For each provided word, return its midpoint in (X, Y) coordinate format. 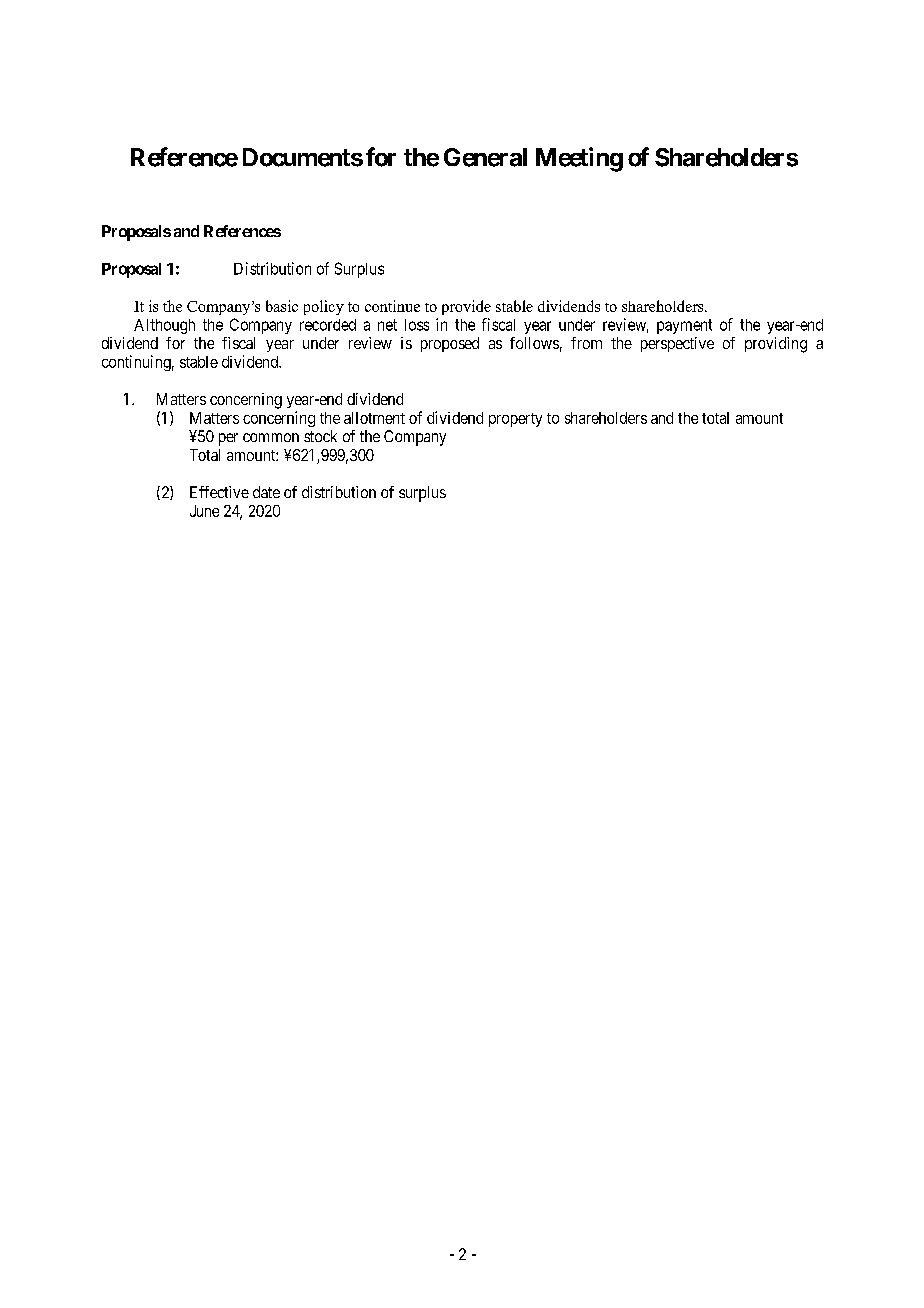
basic (282, 306)
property (515, 420)
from (586, 343)
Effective (219, 492)
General (485, 157)
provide (466, 307)
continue (392, 306)
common (271, 437)
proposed (450, 344)
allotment (374, 418)
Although (164, 326)
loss (417, 325)
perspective (677, 344)
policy (324, 307)
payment (684, 326)
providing (776, 345)
